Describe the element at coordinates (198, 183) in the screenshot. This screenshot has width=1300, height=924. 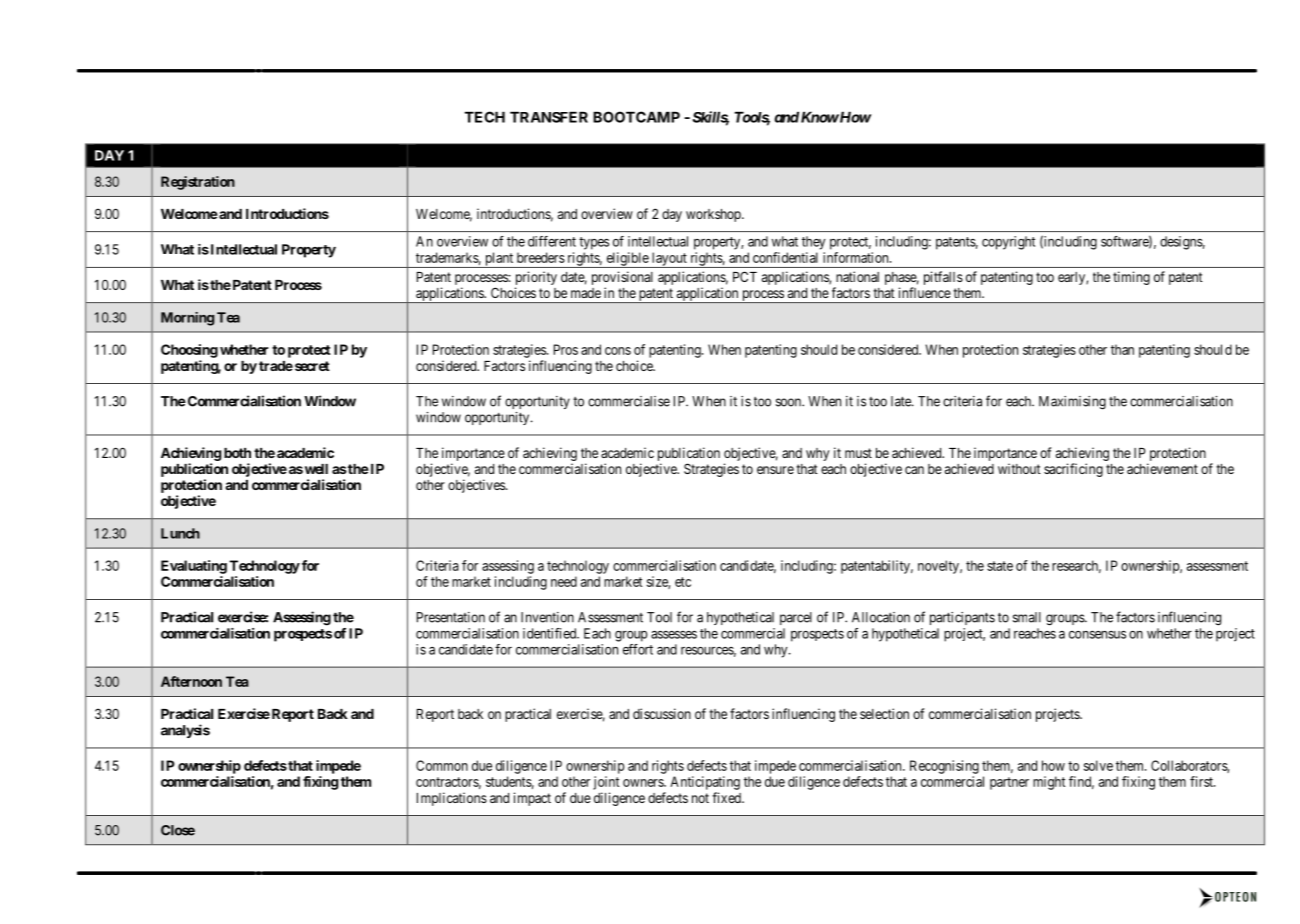
I see `Registration` at that location.
